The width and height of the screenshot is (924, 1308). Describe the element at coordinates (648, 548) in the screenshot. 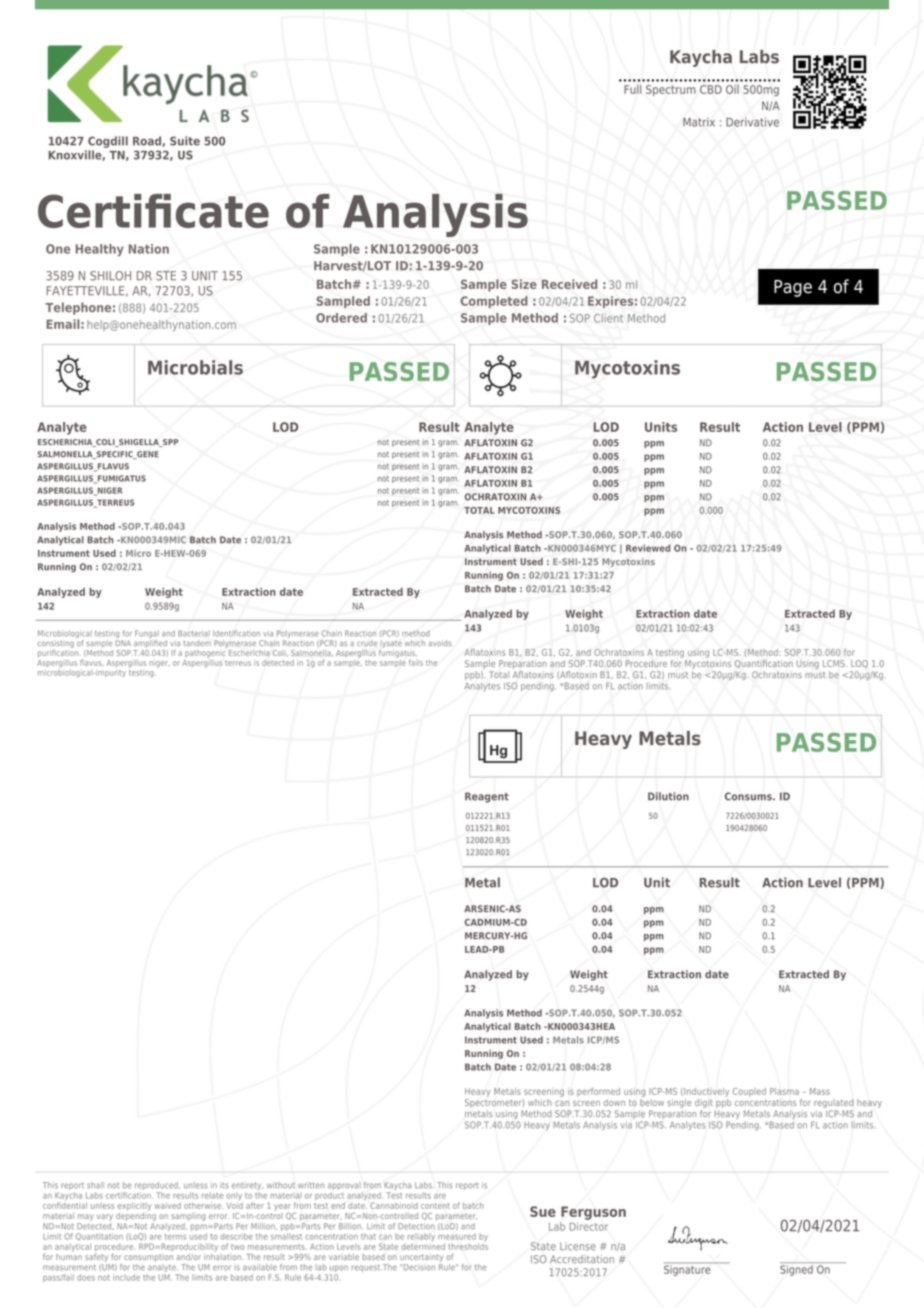

I see `Reviewed` at that location.
